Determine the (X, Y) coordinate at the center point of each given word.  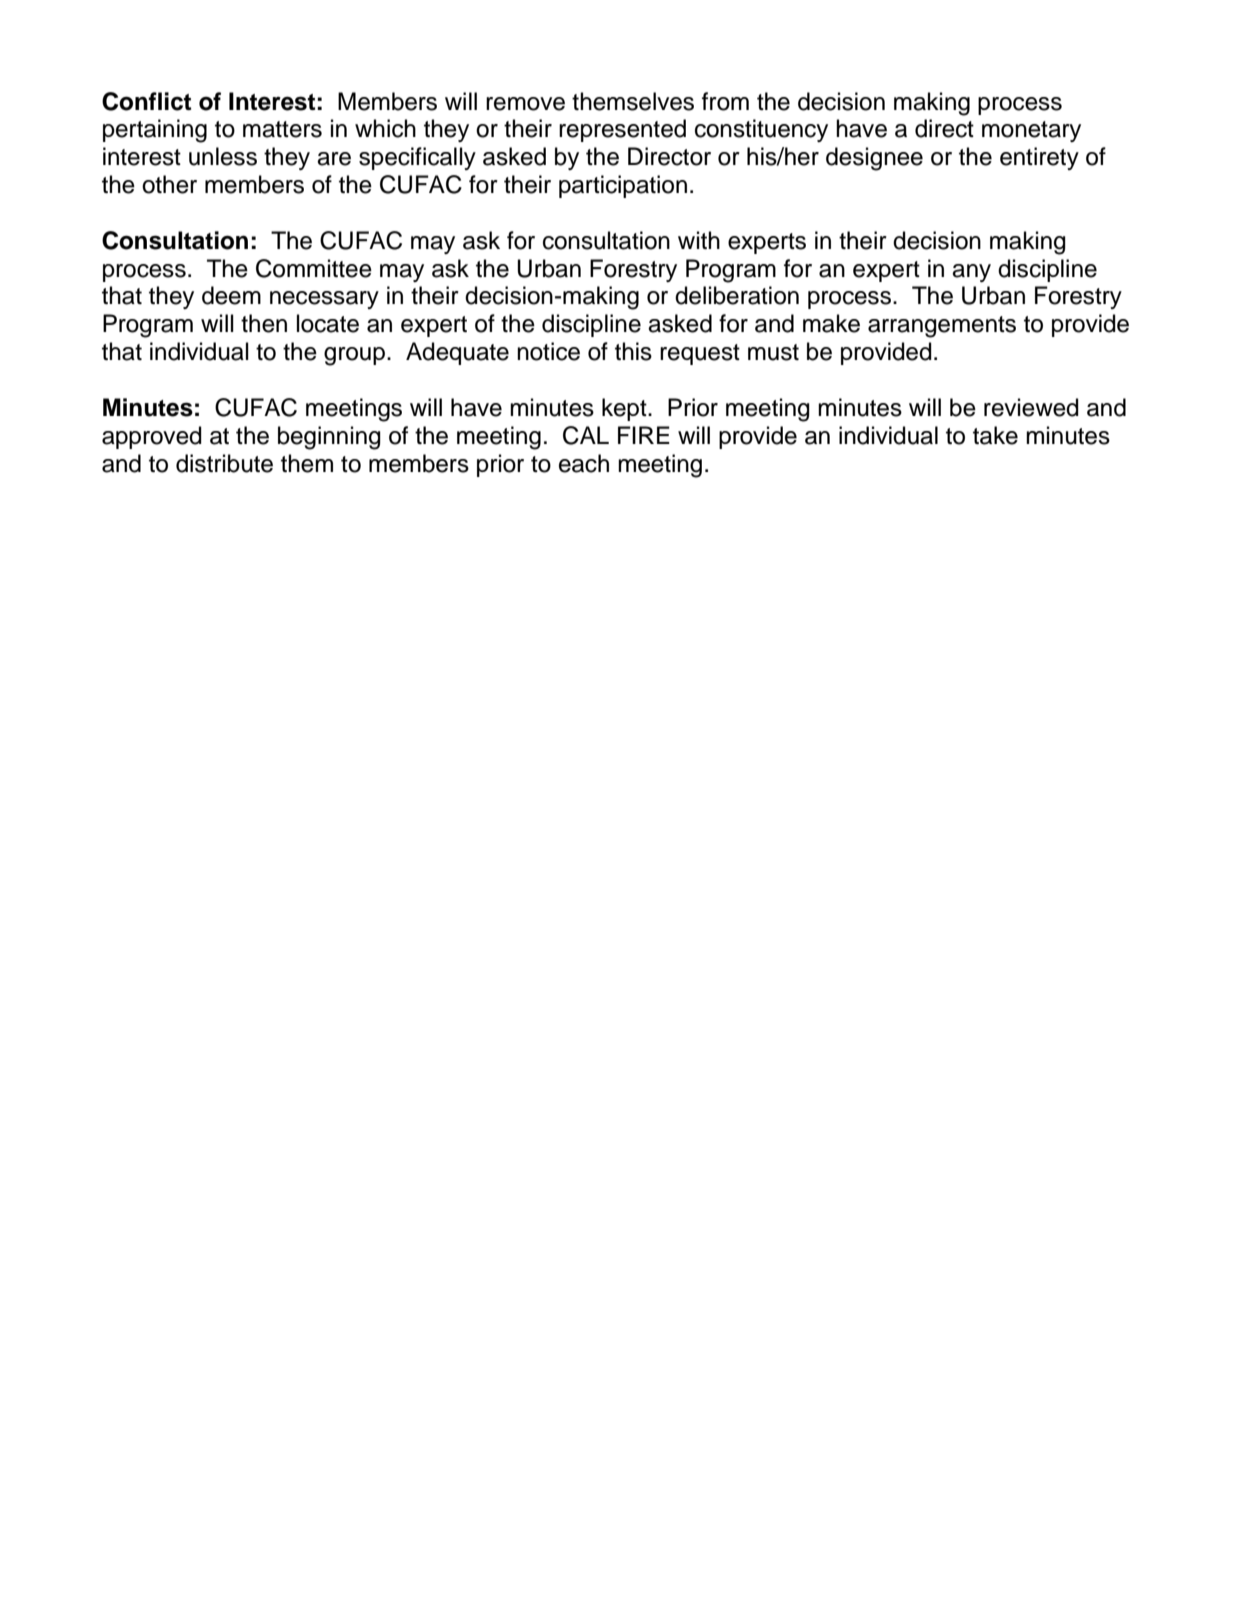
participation (623, 186)
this (633, 351)
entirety (1039, 158)
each (584, 463)
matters (282, 129)
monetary (1031, 131)
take (995, 435)
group (354, 356)
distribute (224, 463)
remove (525, 104)
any (971, 273)
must (773, 352)
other (169, 184)
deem (231, 295)
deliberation (737, 295)
